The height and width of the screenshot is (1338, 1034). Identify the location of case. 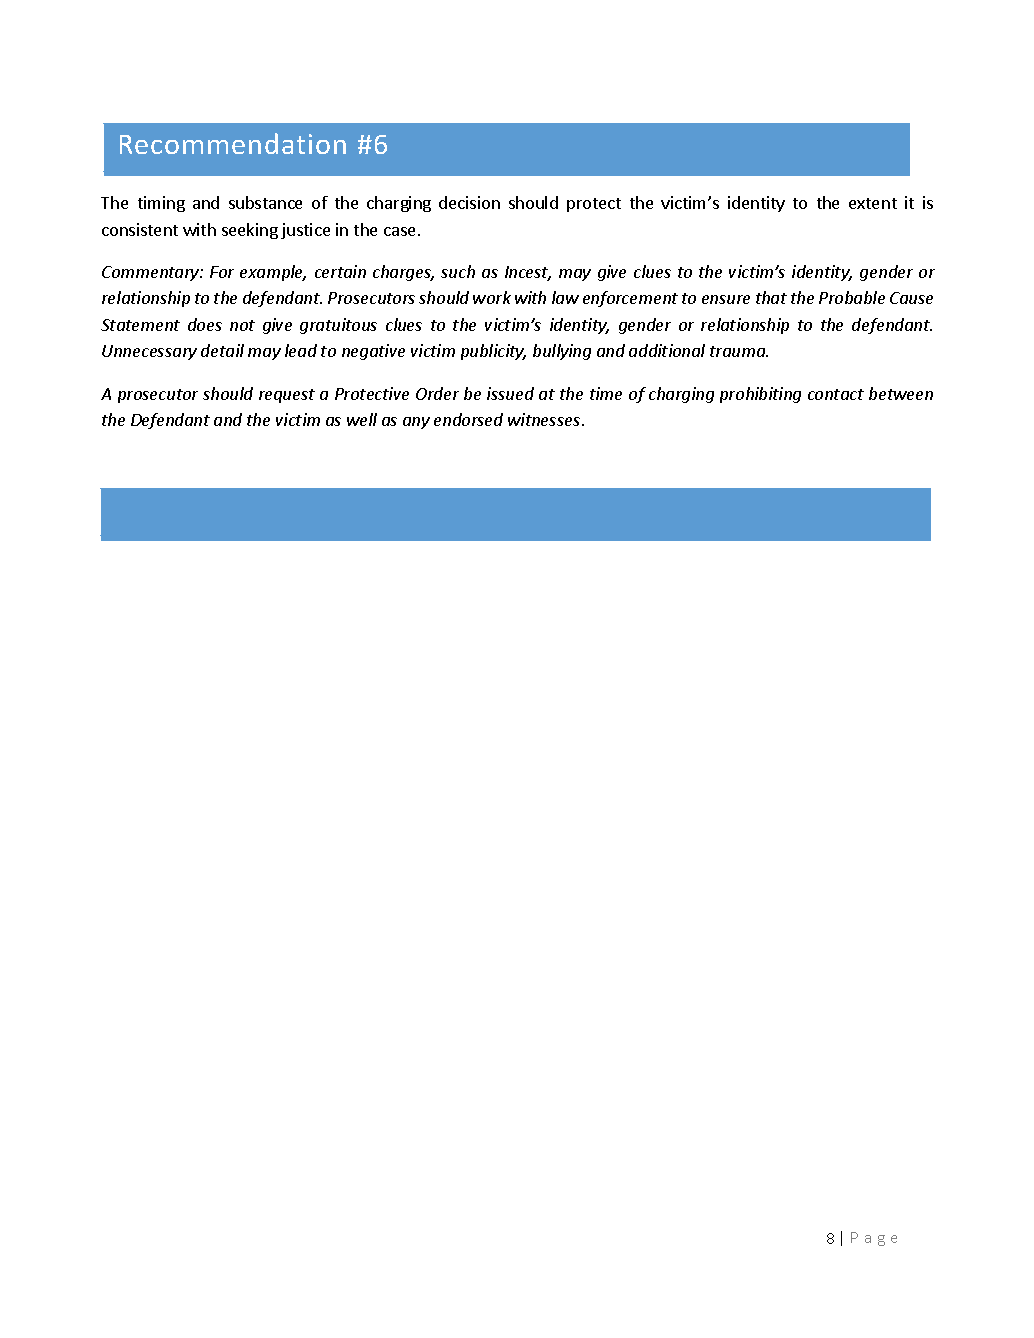
(399, 231).
